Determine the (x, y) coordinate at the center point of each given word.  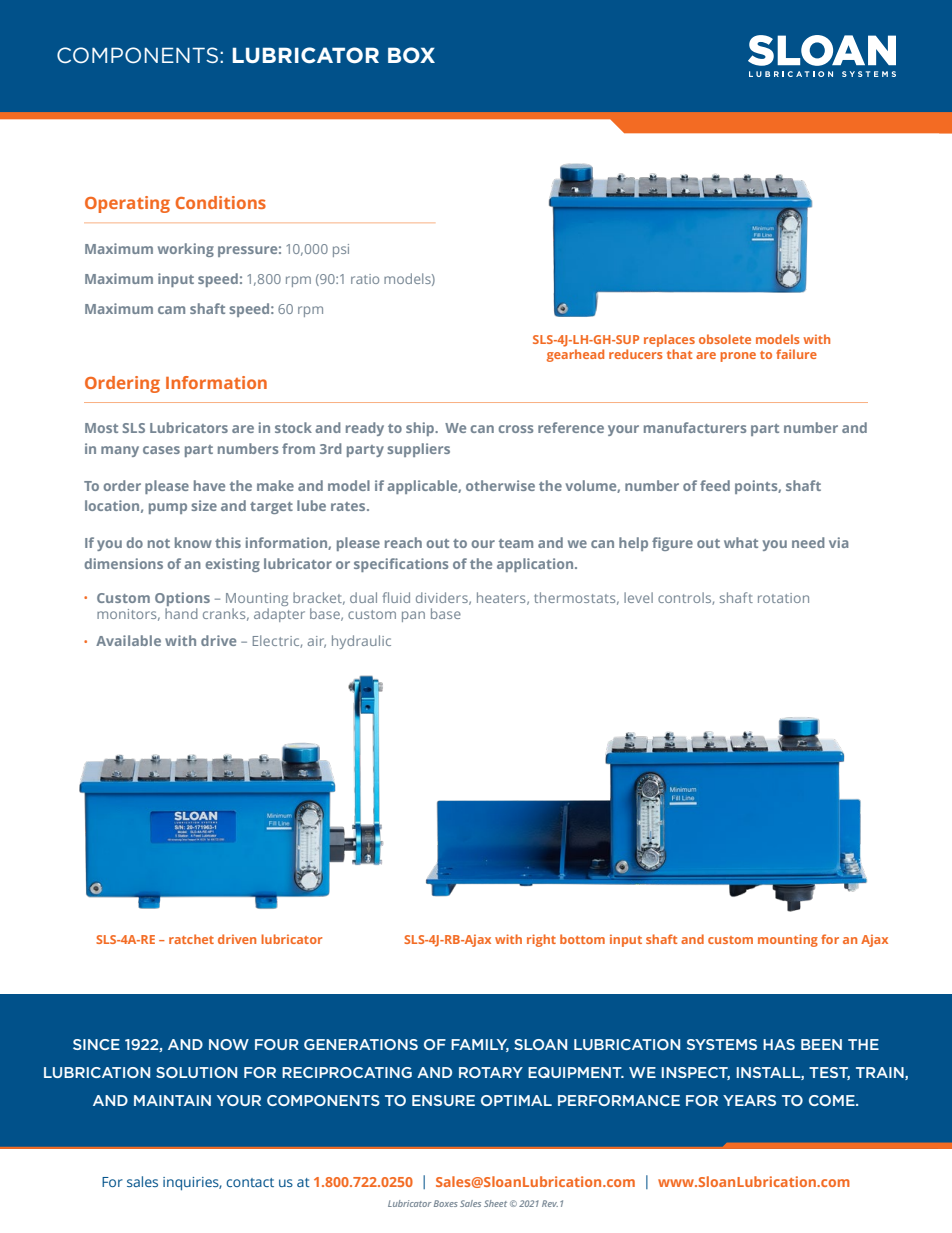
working (186, 250)
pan (413, 616)
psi (341, 250)
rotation (783, 598)
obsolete (725, 339)
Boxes (446, 1203)
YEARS (749, 1100)
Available (128, 640)
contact (250, 1182)
